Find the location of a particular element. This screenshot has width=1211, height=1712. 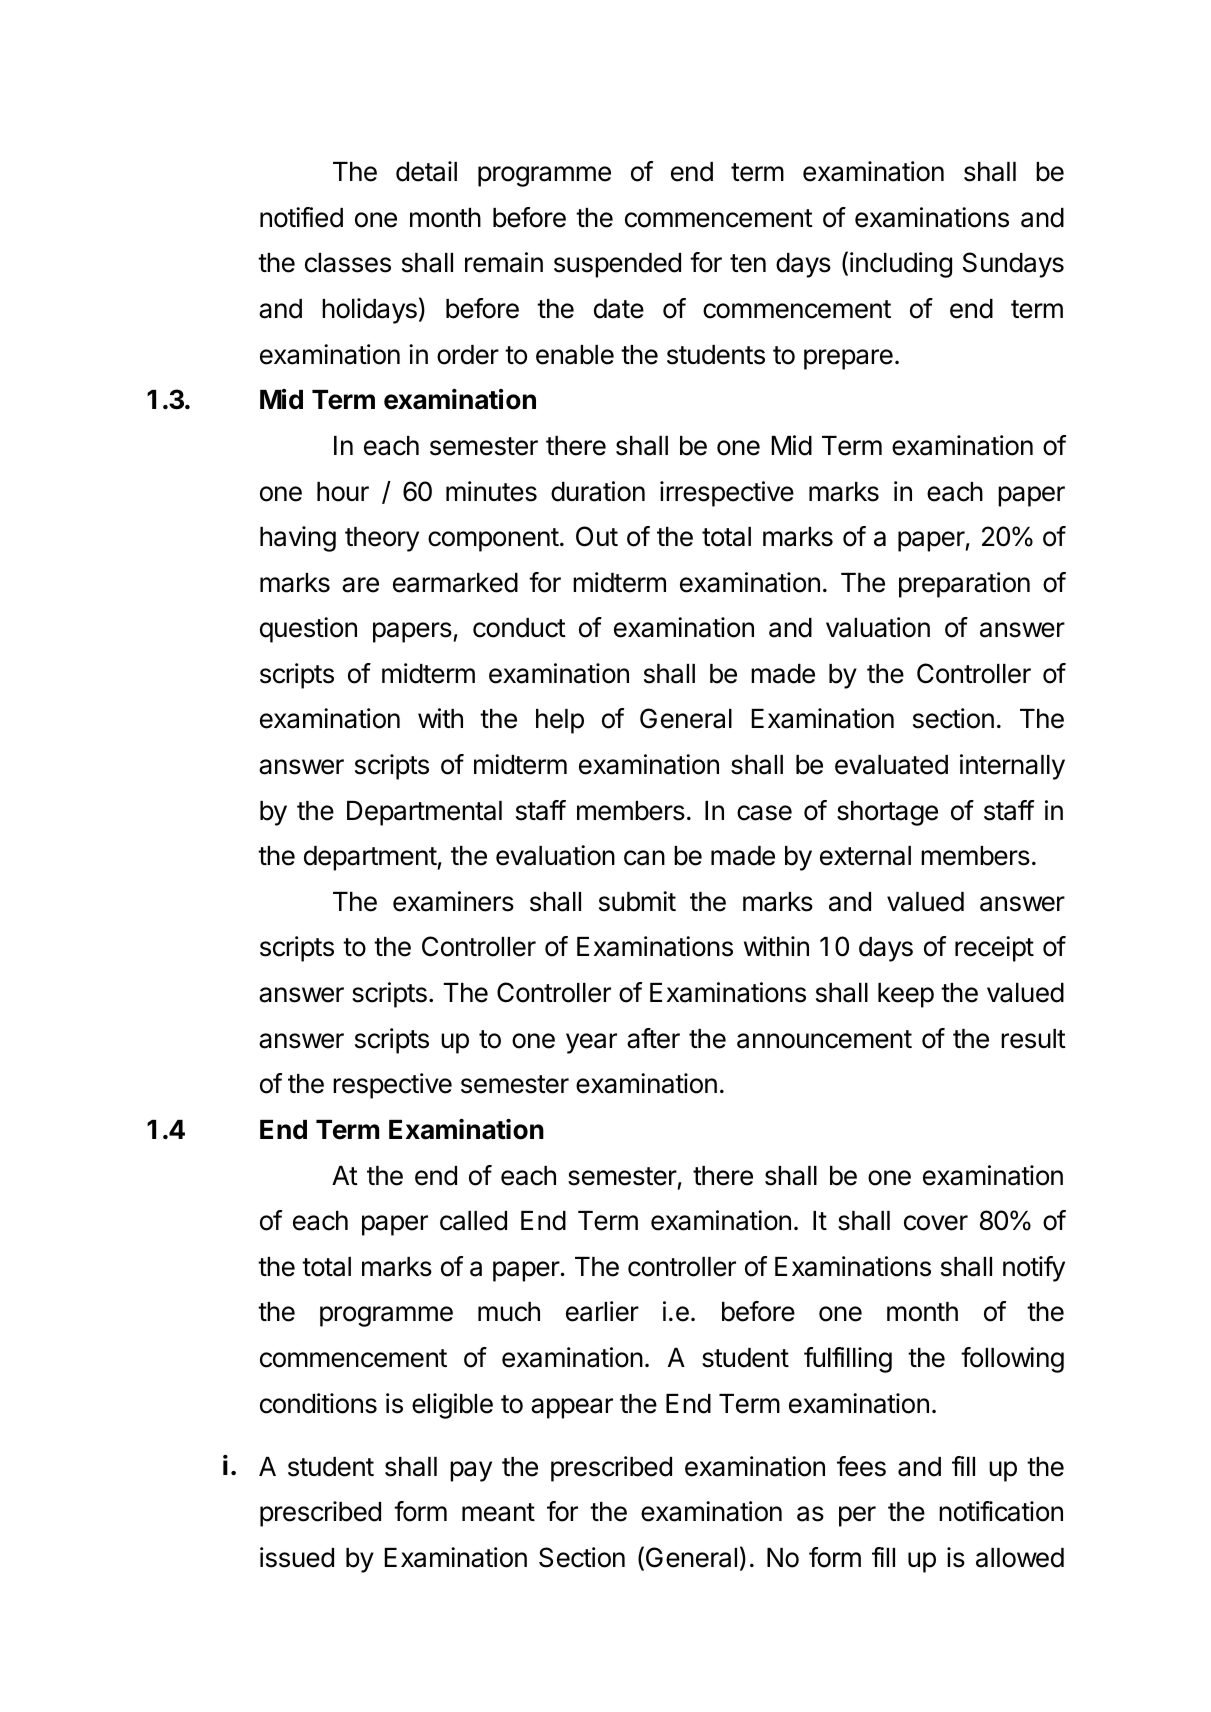

notification is located at coordinates (1001, 1511).
